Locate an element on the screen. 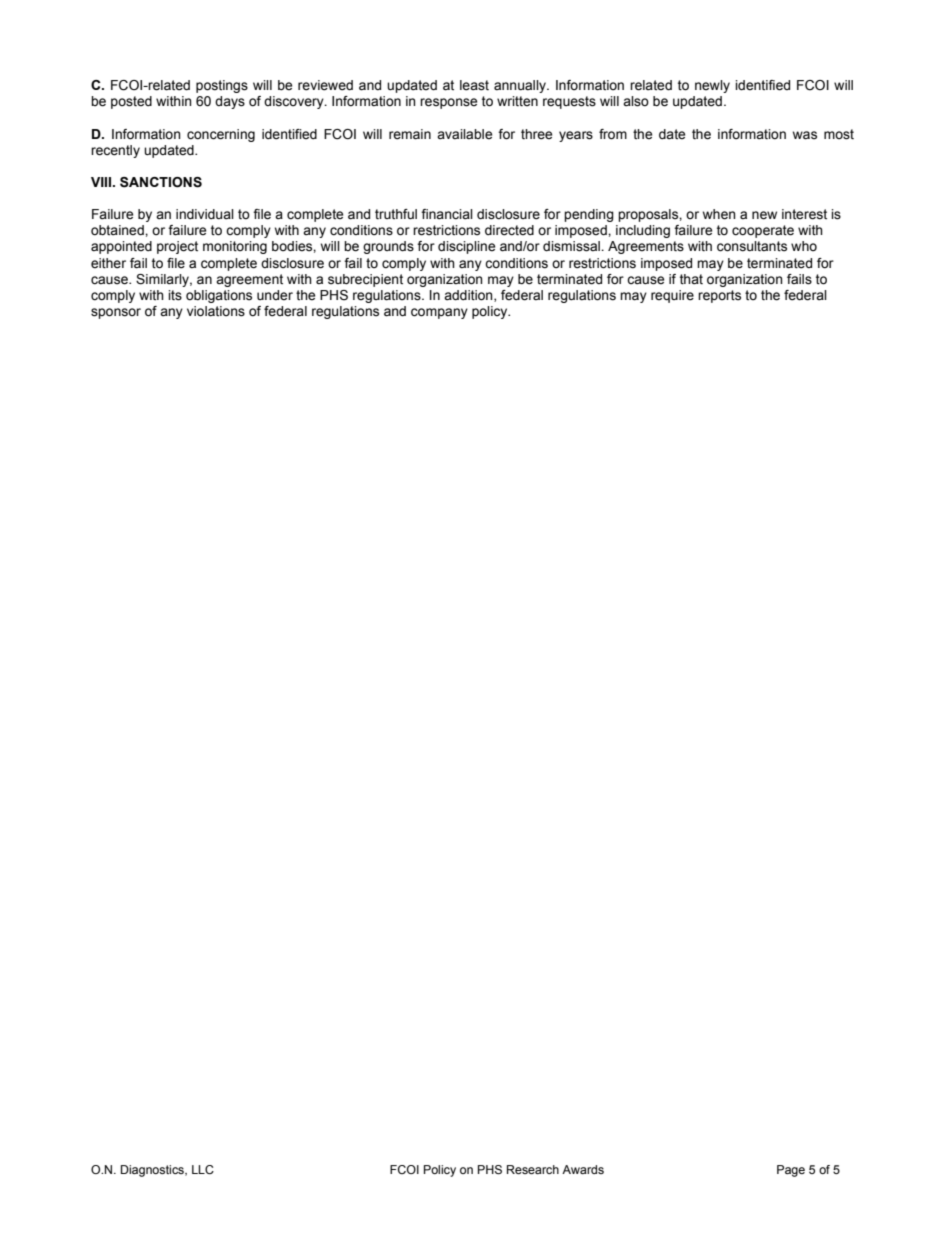  Awards is located at coordinates (583, 1169).
